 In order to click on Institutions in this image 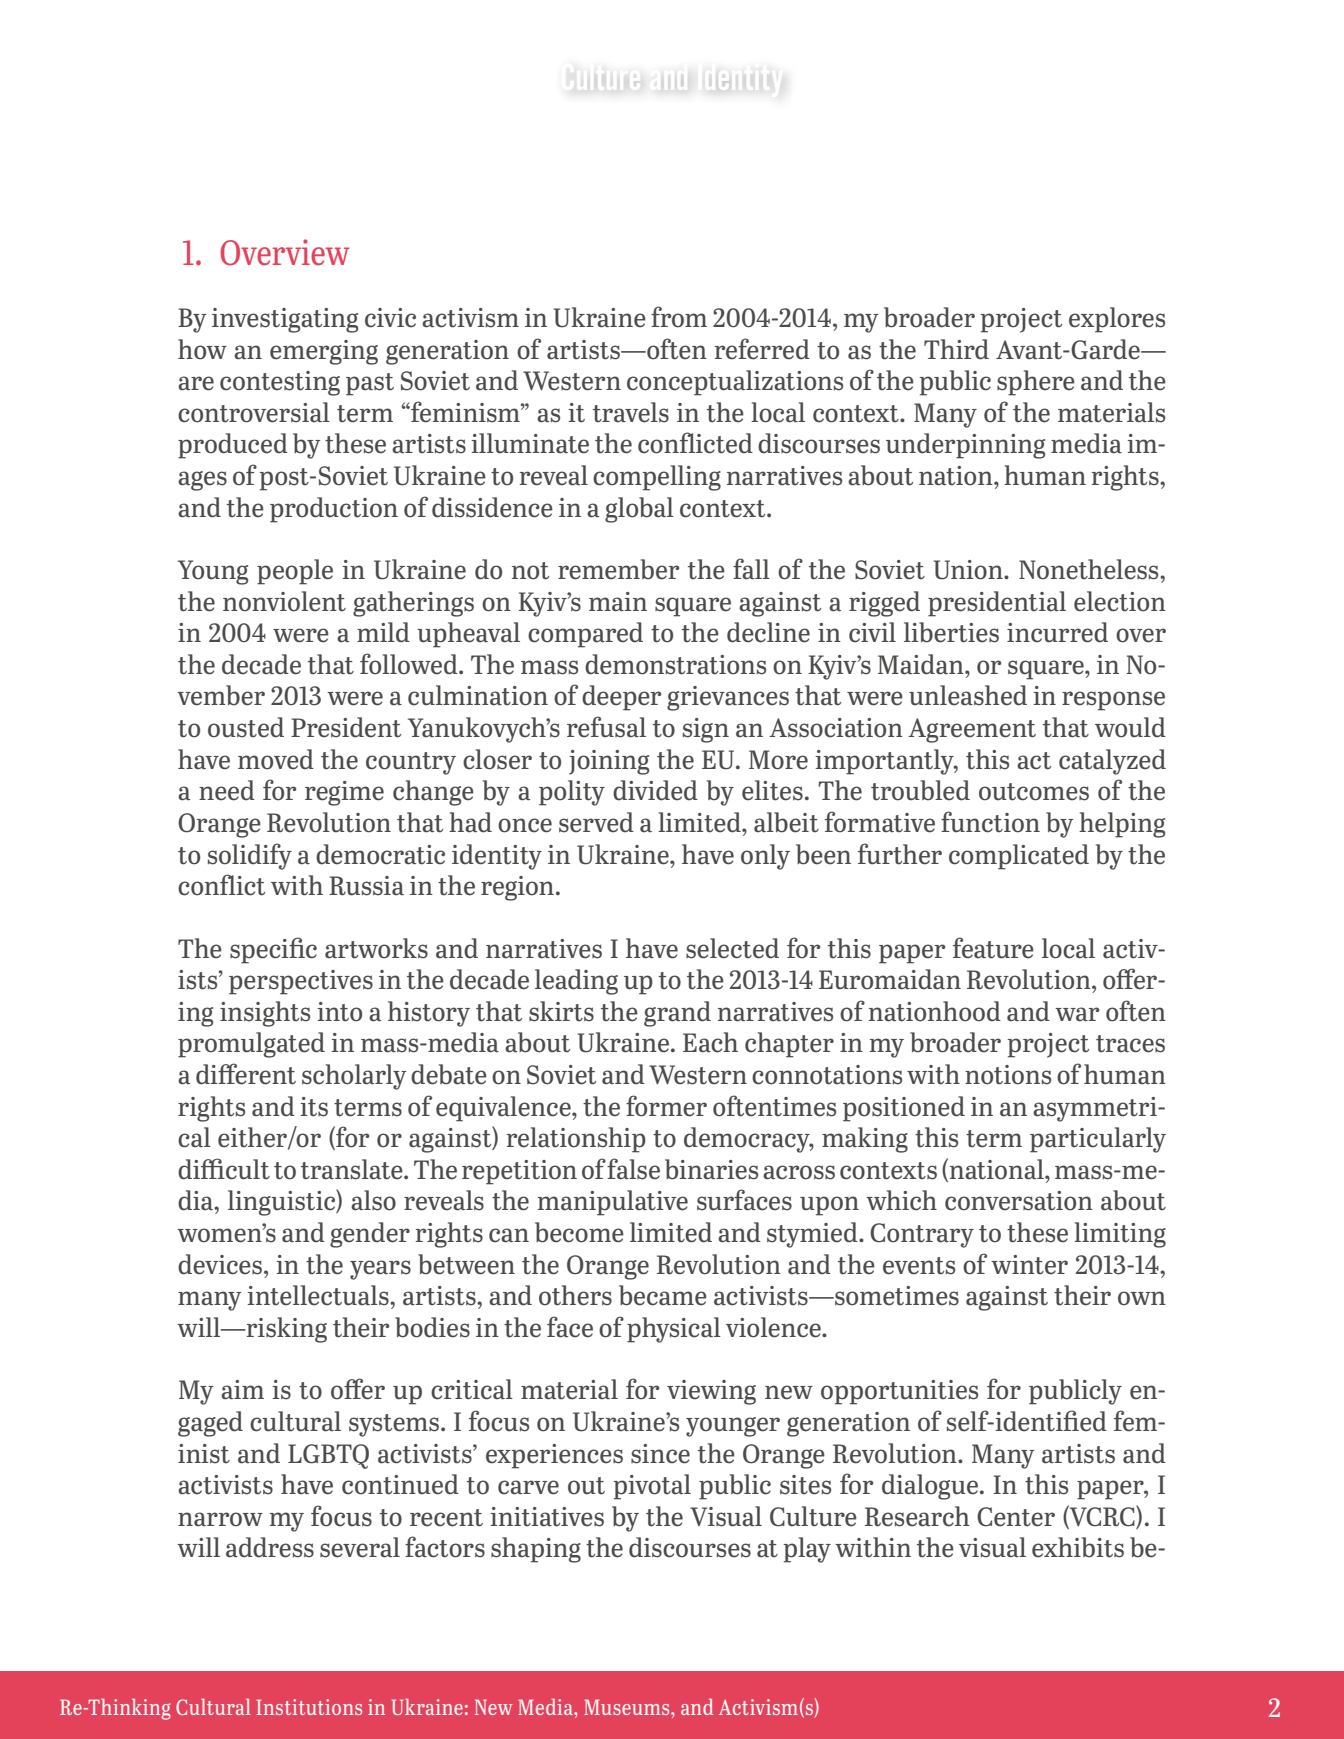, I will do `click(309, 1707)`.
